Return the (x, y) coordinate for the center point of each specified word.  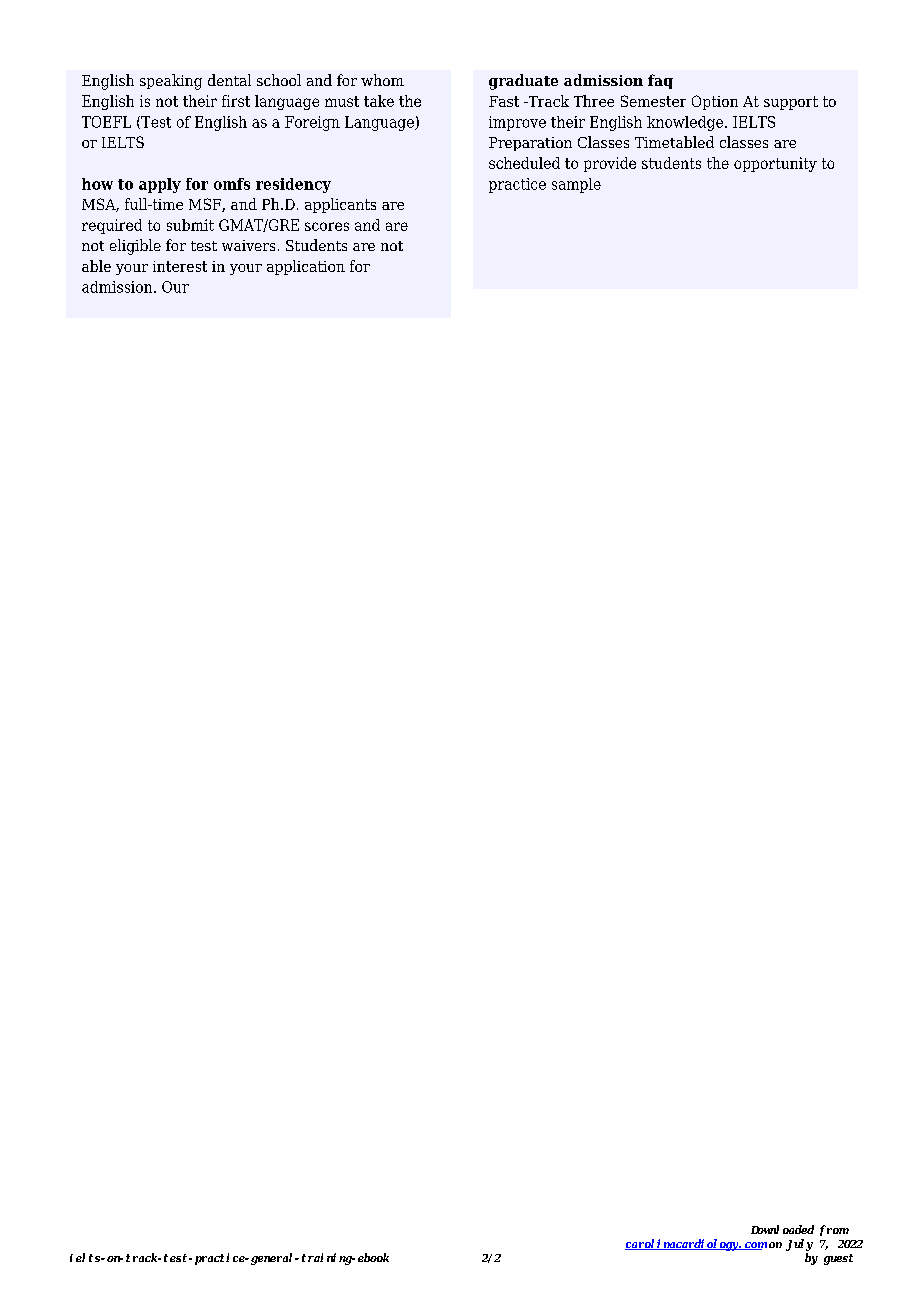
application (306, 267)
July (799, 1245)
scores (327, 226)
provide (610, 164)
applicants (340, 205)
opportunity (775, 164)
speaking (171, 82)
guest (838, 1259)
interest (180, 266)
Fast (504, 101)
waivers (248, 245)
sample (576, 185)
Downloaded (782, 1229)
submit (190, 225)
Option (715, 102)
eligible (135, 247)
